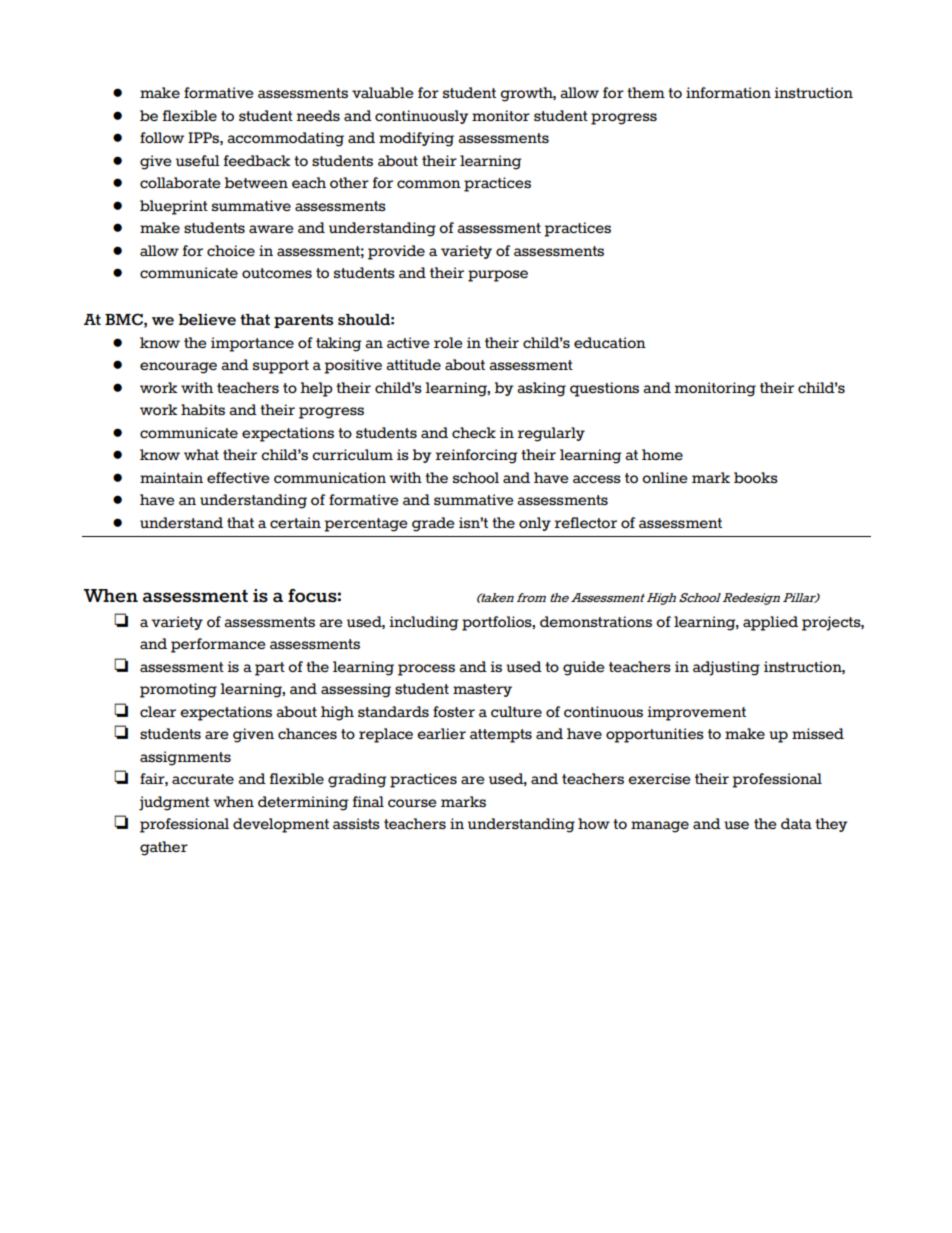 Image resolution: width=952 pixels, height=1233 pixels. Describe the element at coordinates (412, 803) in the screenshot. I see `course` at that location.
